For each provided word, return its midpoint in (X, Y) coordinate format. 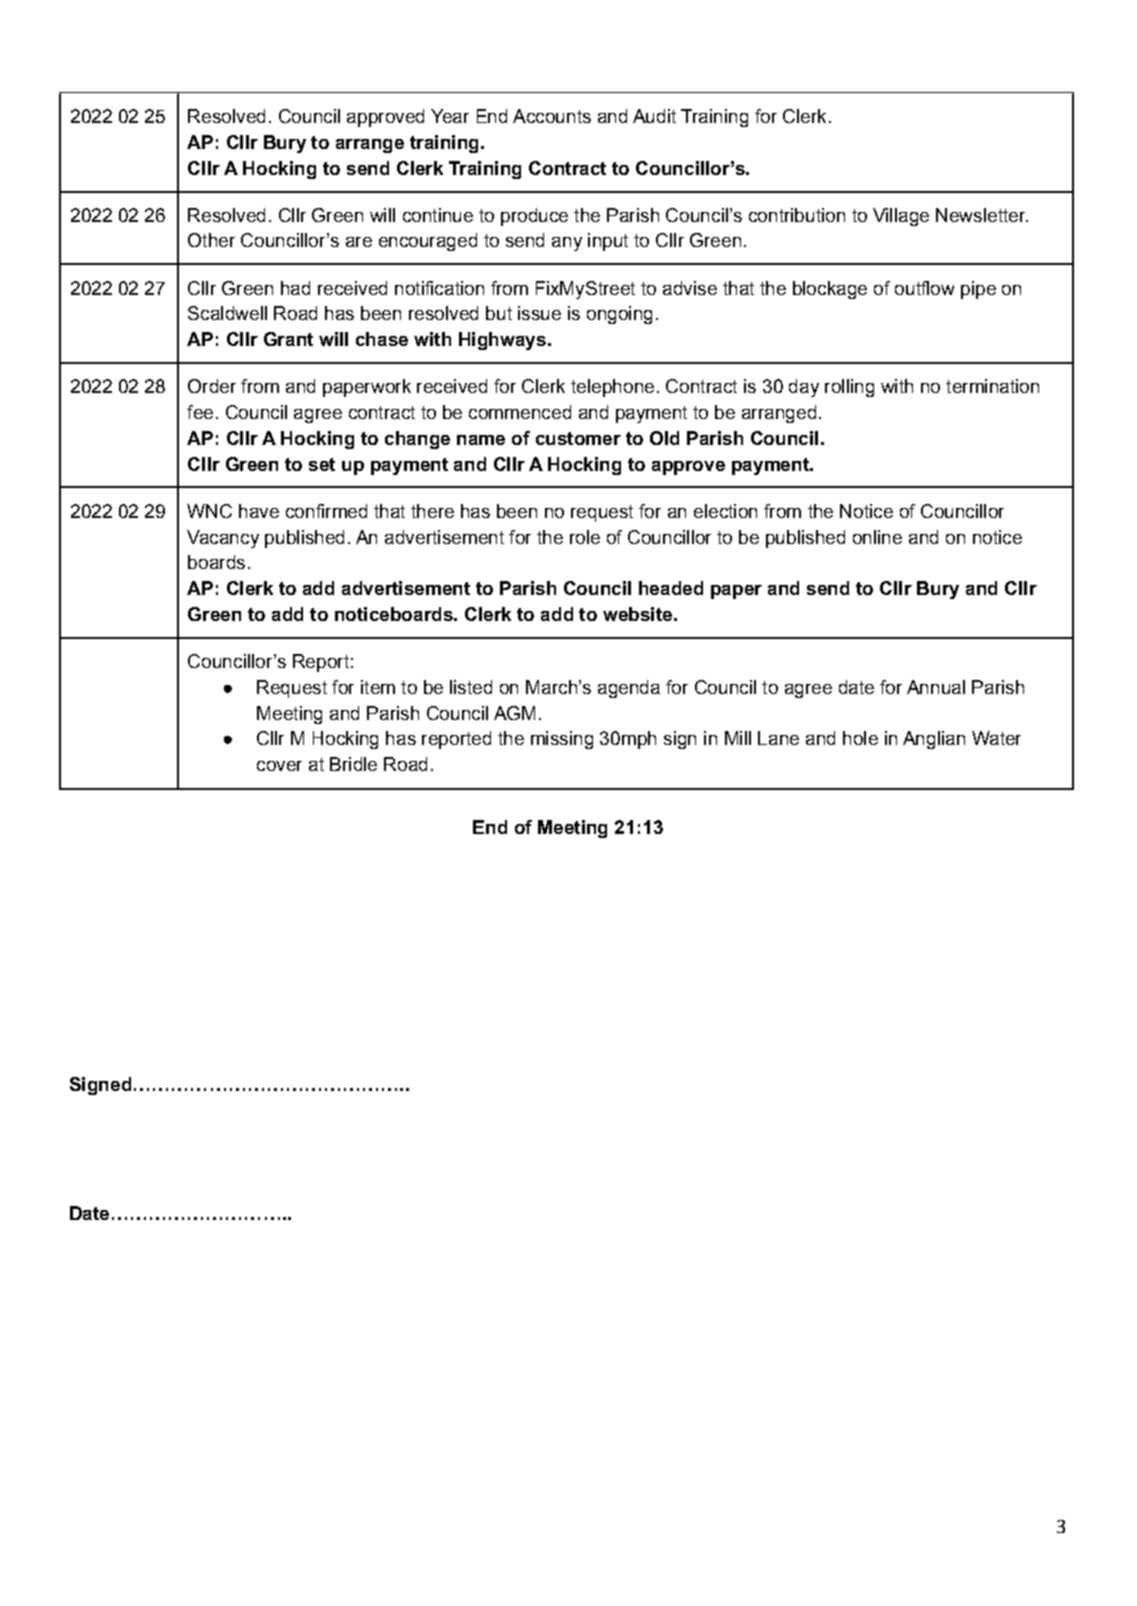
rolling (849, 388)
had (295, 288)
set (322, 464)
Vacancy (223, 539)
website (637, 614)
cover (279, 766)
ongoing (619, 315)
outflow (924, 288)
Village (901, 217)
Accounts (552, 116)
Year (450, 116)
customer (578, 438)
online (877, 537)
